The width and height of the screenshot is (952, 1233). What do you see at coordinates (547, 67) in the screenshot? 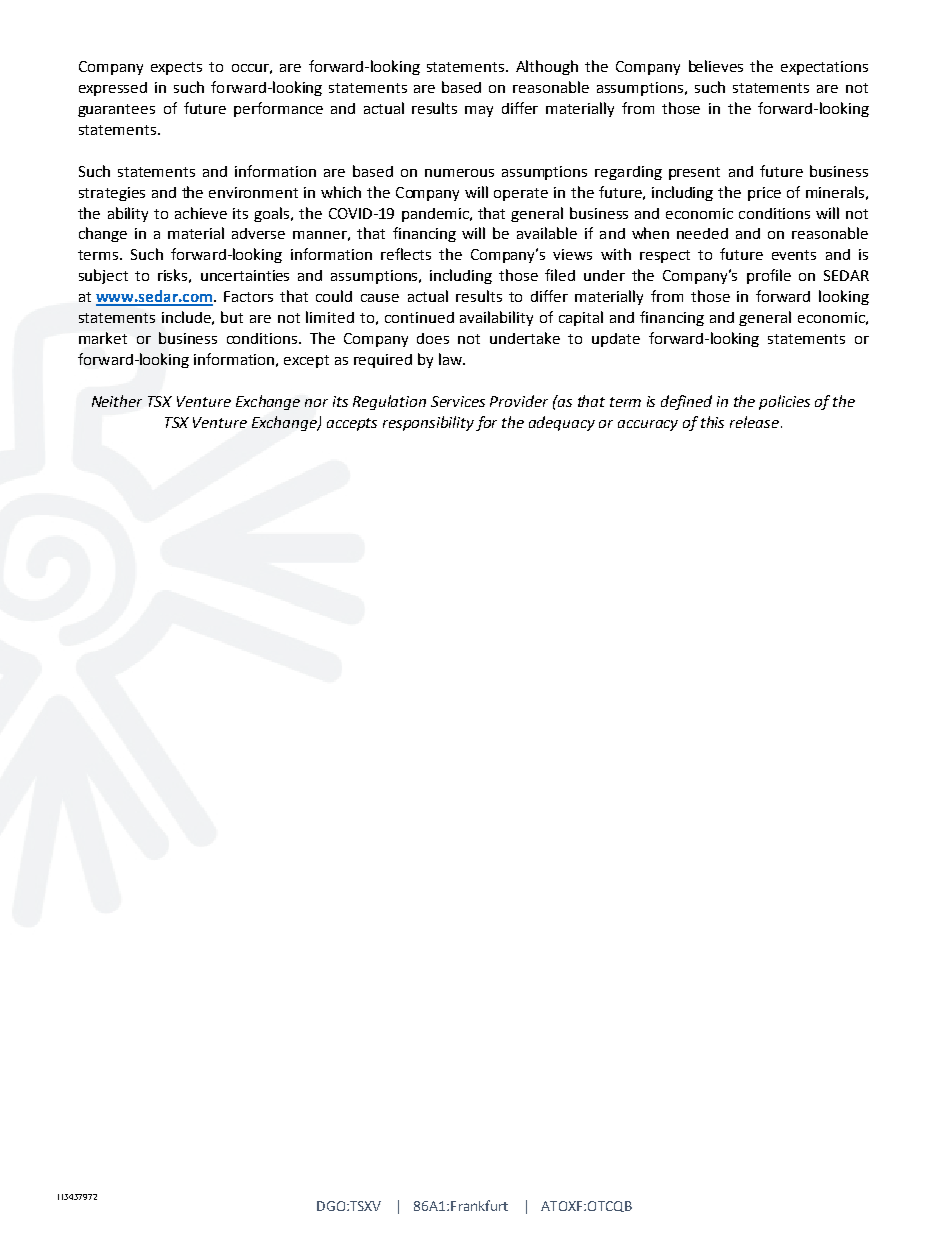
I see `Although` at bounding box center [547, 67].
